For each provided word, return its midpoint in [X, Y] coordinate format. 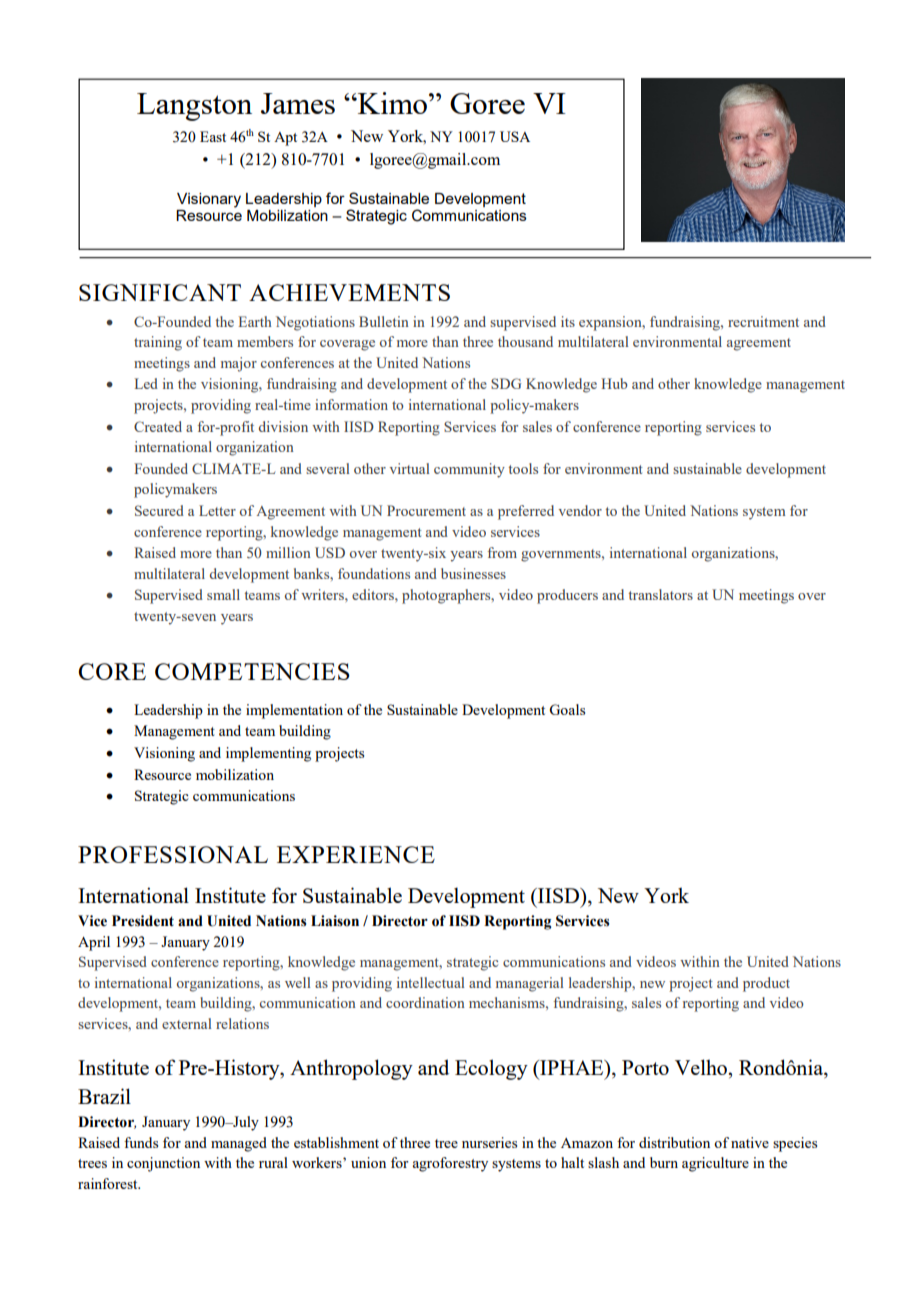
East [213, 136]
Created [158, 426]
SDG [506, 383]
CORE [112, 671]
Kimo [391, 103]
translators [660, 594]
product [766, 984]
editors [374, 594]
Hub [614, 383]
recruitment [763, 321]
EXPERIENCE [356, 854]
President [143, 921]
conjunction [163, 1164]
